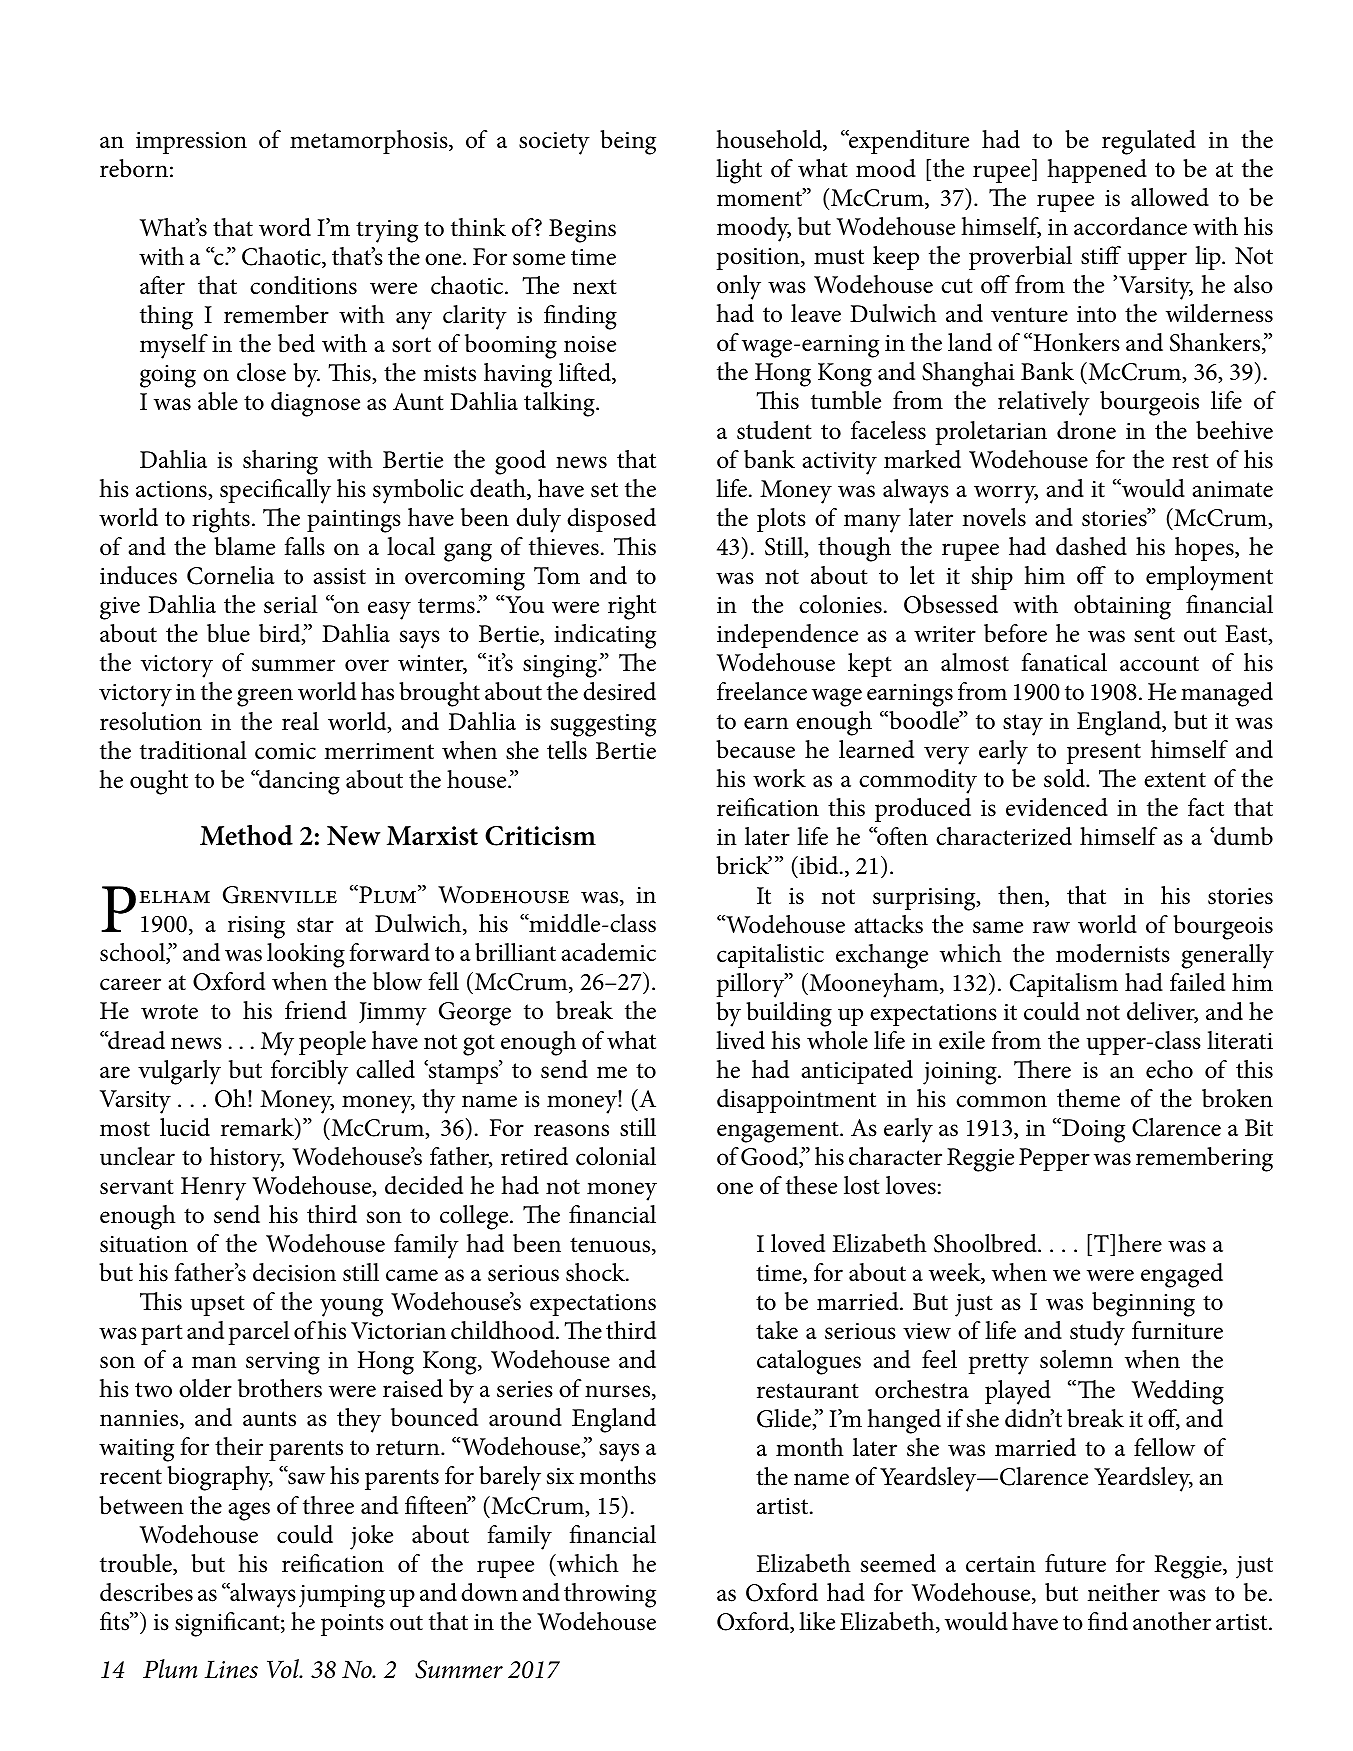 The width and height of the page is (1353, 1751). Describe the element at coordinates (244, 546) in the page. I see `blame` at that location.
